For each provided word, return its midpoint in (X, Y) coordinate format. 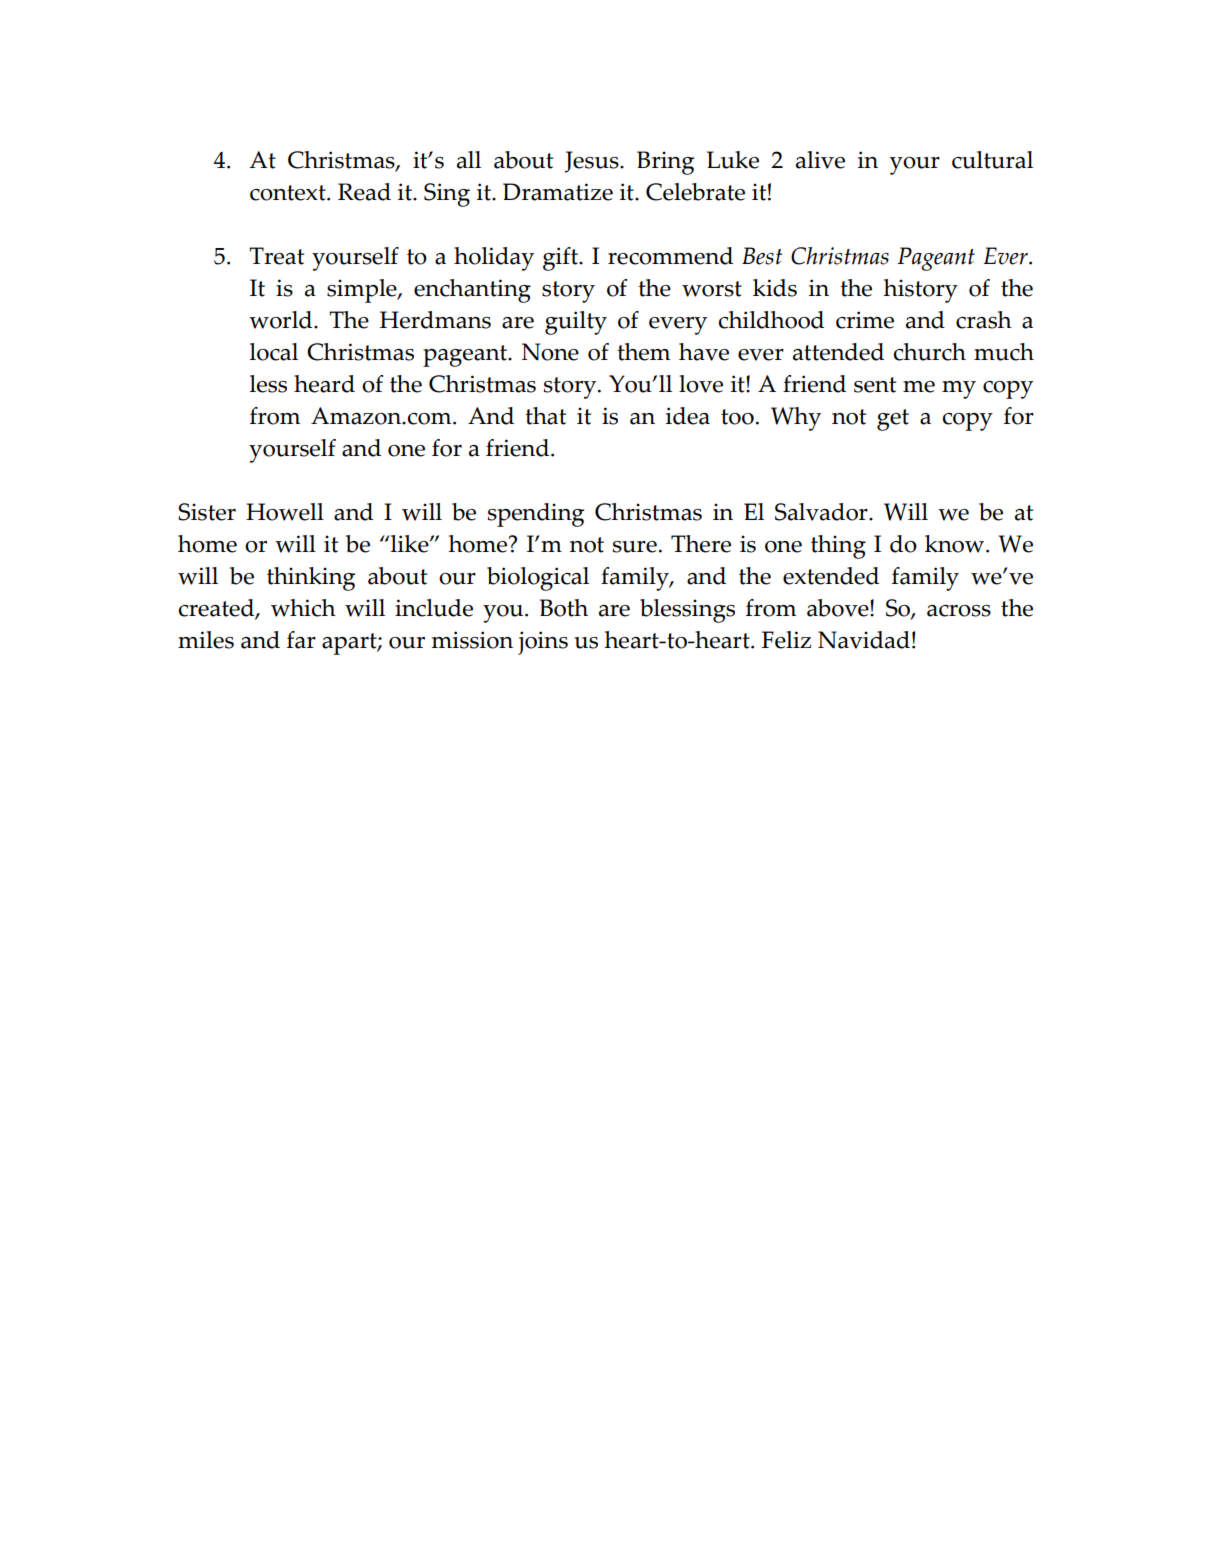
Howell (285, 512)
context (289, 193)
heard (324, 384)
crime (865, 320)
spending (536, 515)
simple (363, 291)
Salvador (822, 512)
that (545, 416)
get (893, 420)
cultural (992, 160)
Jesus (593, 162)
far (301, 640)
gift (561, 259)
